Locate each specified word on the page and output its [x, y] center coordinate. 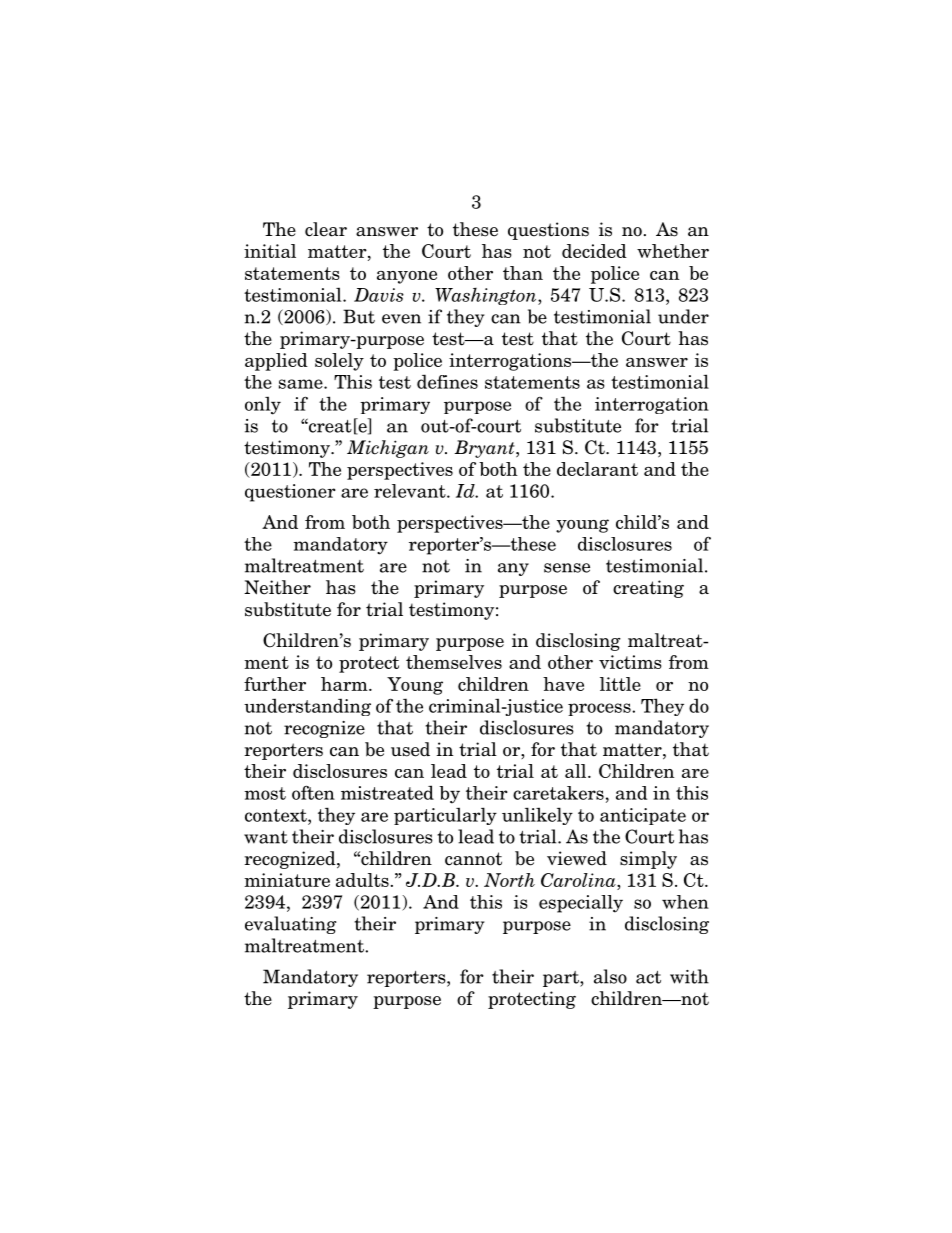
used [410, 749]
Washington [487, 296]
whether [673, 251]
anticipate [643, 816]
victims [630, 662]
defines [447, 381]
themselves [454, 662]
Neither [277, 587]
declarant [597, 469]
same [302, 384]
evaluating [290, 925]
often [313, 792]
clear [326, 229]
